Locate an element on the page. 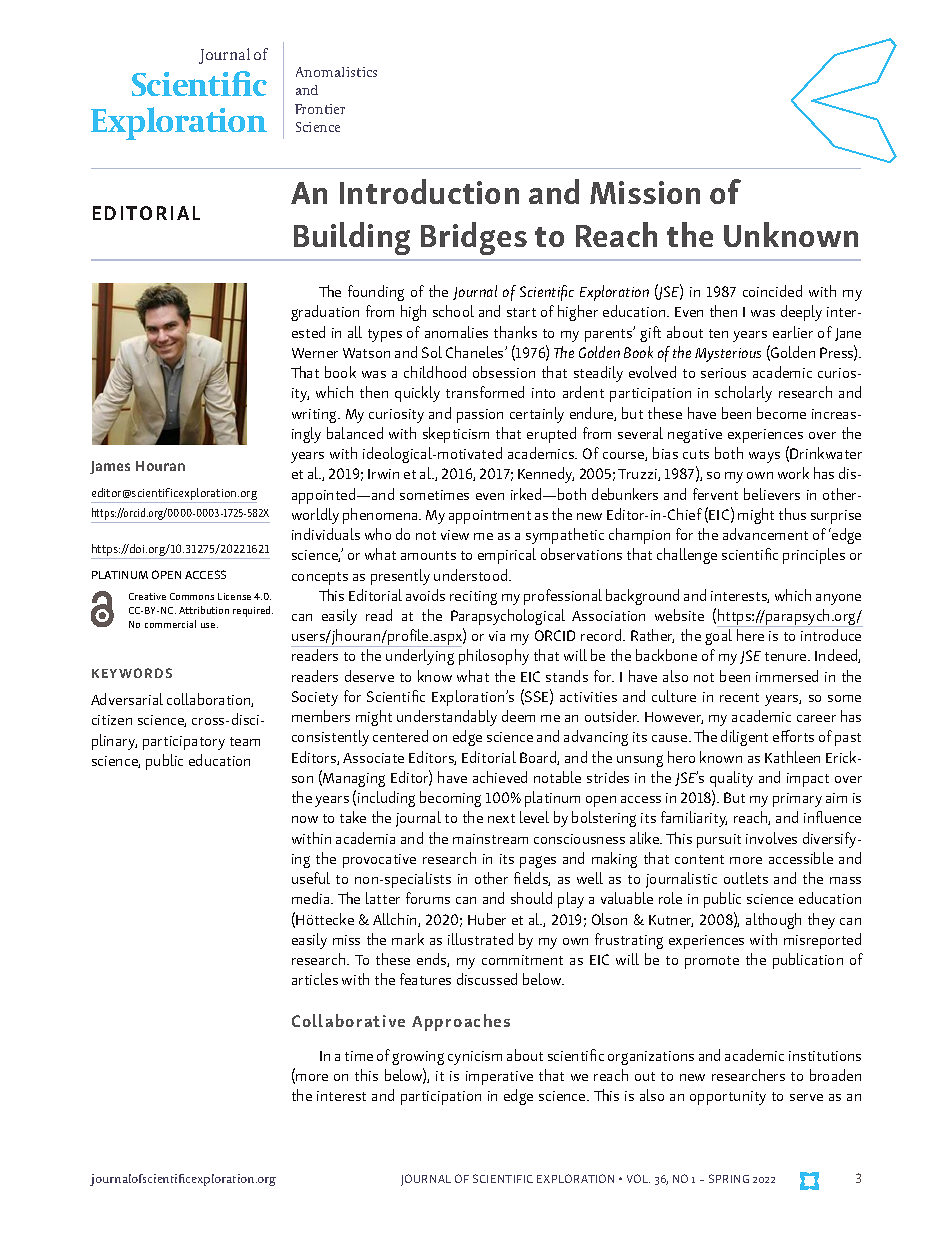 The image size is (952, 1233). Collaborative is located at coordinates (348, 1020).
